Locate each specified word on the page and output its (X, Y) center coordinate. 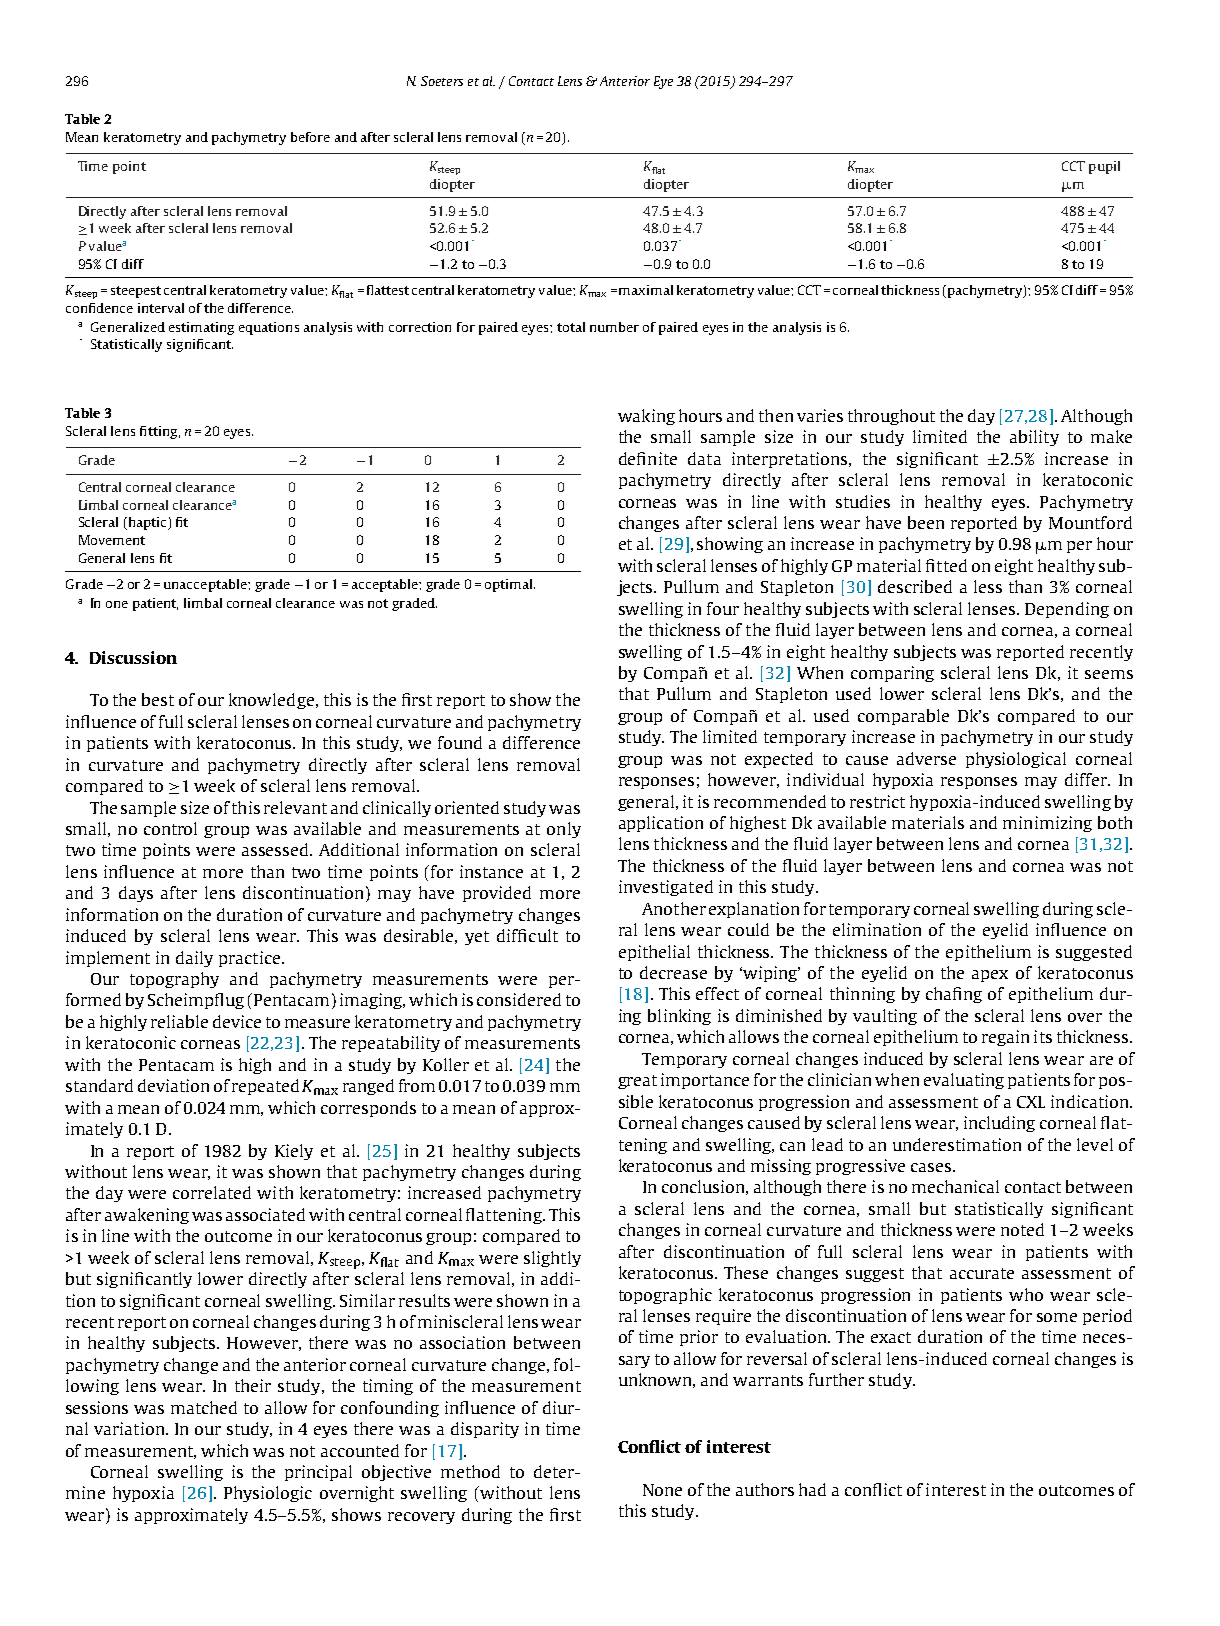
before (310, 137)
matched (204, 1407)
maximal (646, 290)
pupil (1104, 167)
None (662, 1490)
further (836, 1379)
